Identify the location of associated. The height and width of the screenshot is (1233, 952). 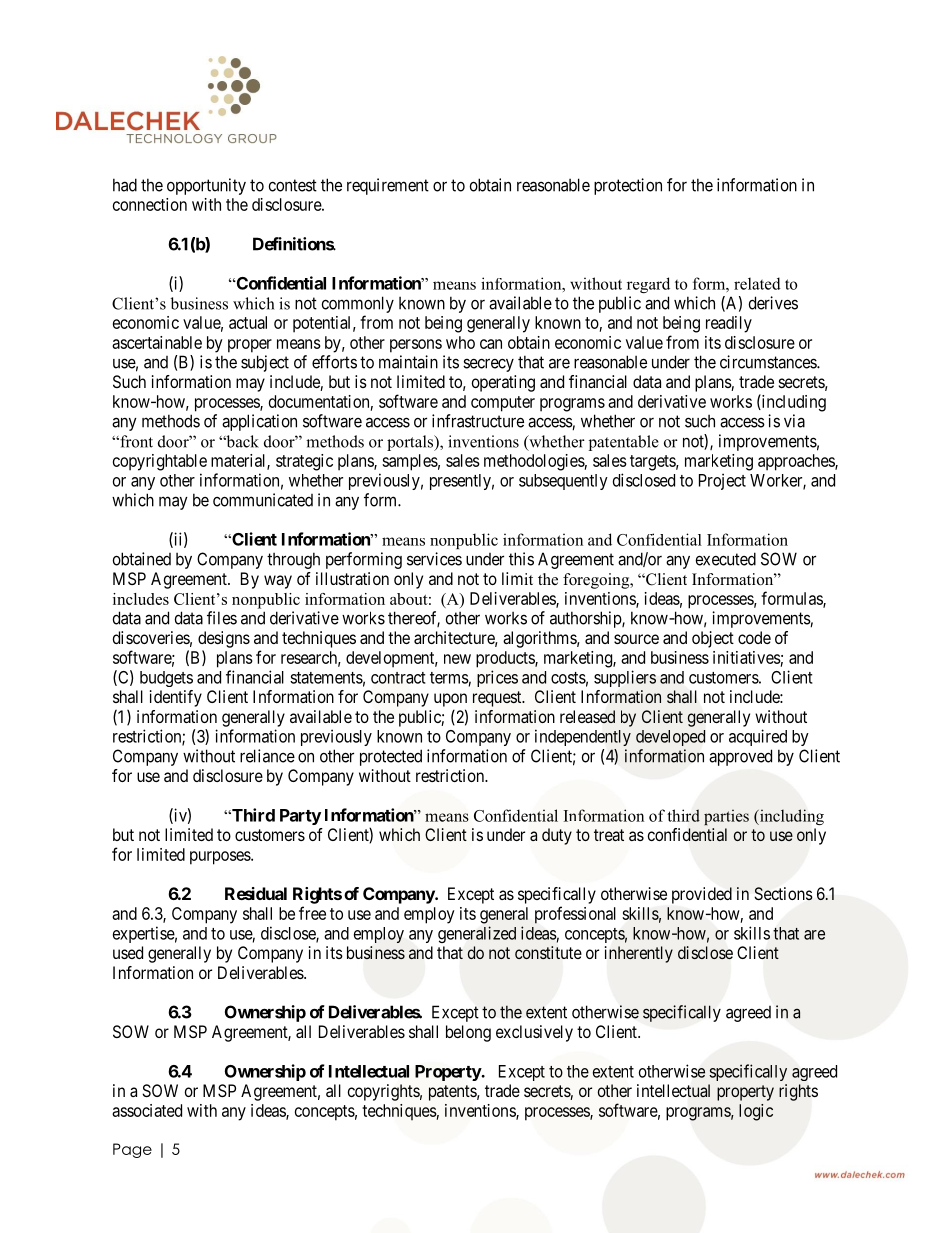
(147, 1110).
